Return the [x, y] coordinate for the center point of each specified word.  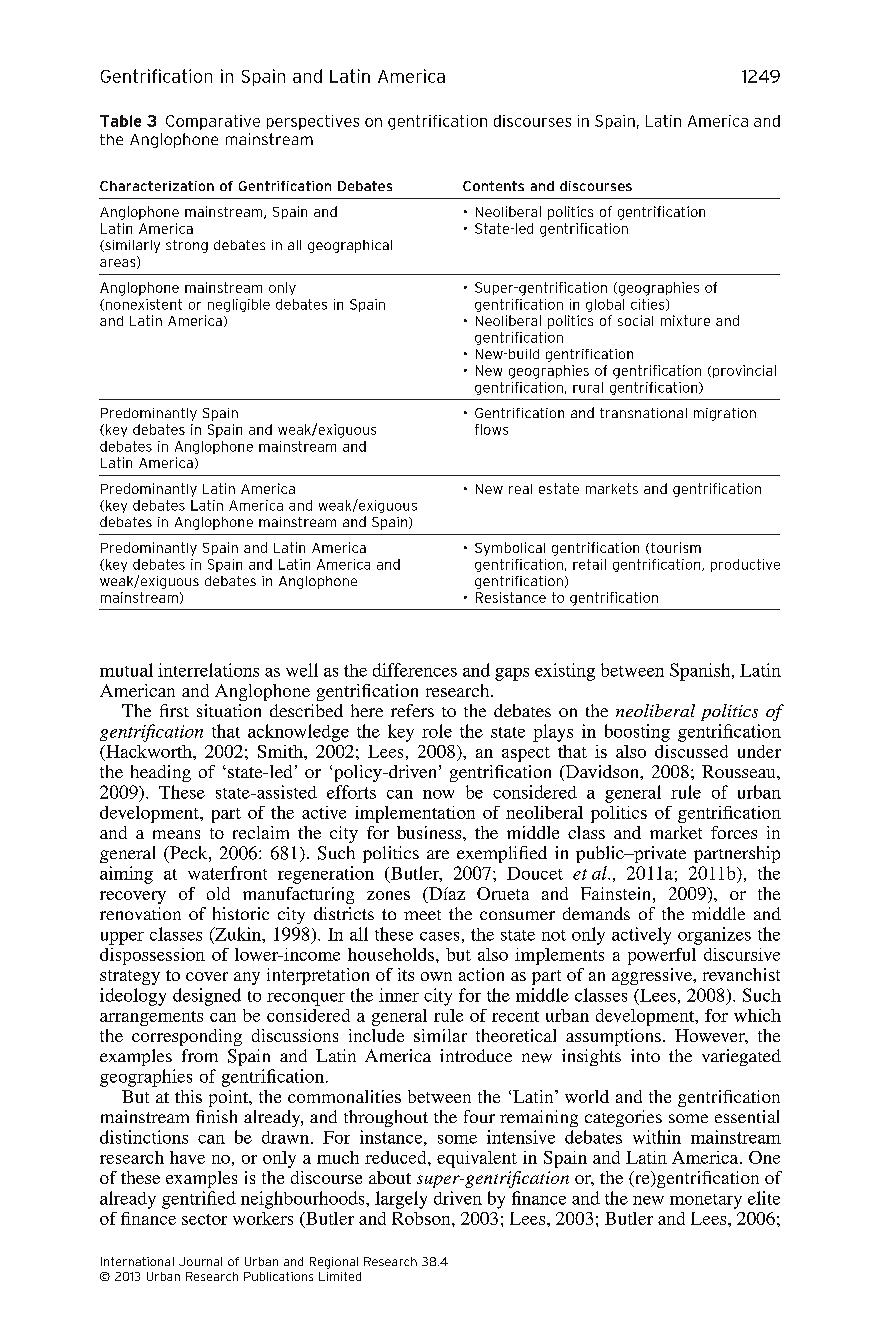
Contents [493, 186]
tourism [676, 547]
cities [649, 305]
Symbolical [510, 549]
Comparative [213, 122]
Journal [200, 1261]
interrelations [208, 670]
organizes [714, 936]
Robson [422, 1218]
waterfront [227, 873]
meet [422, 915]
